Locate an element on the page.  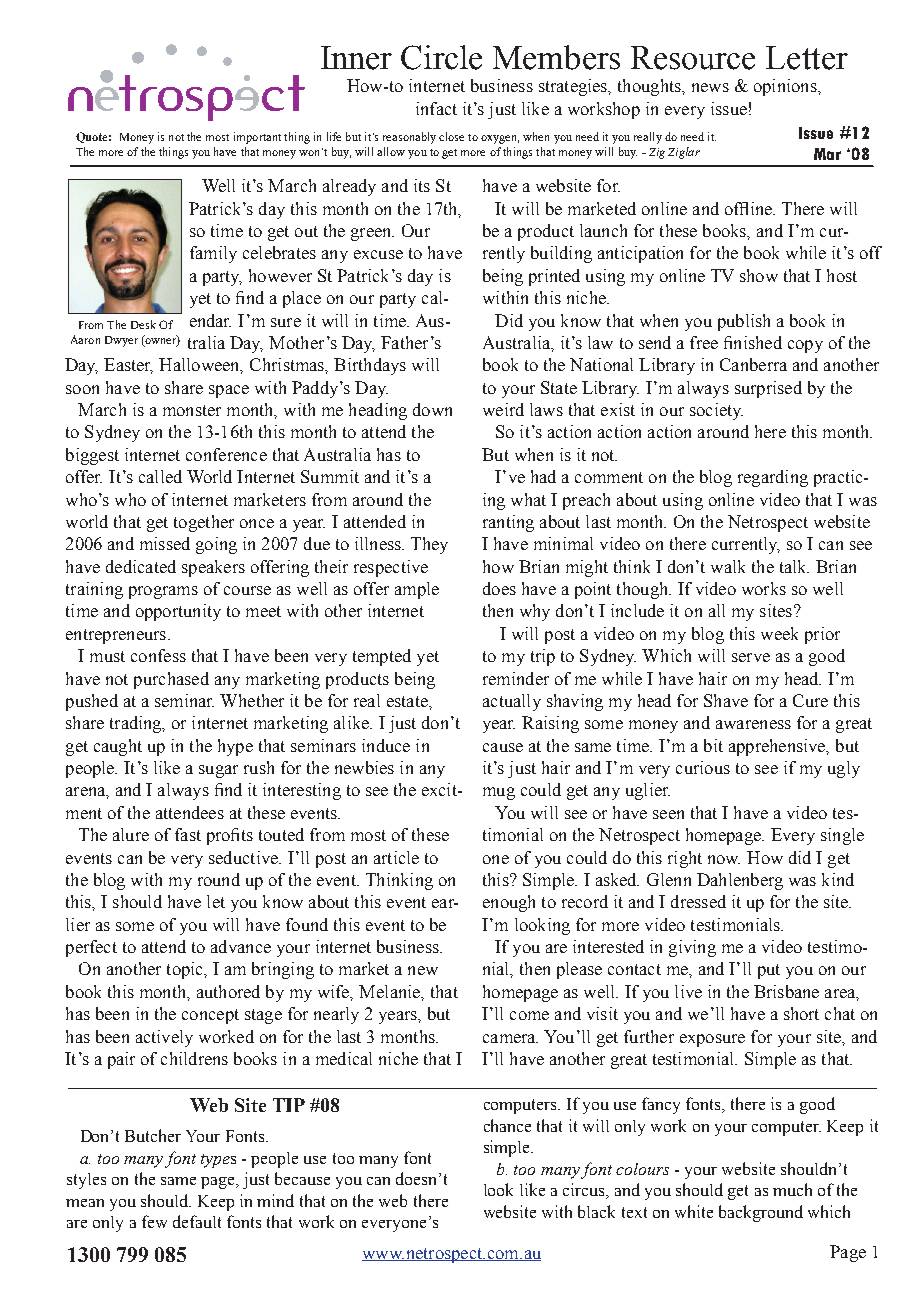
important is located at coordinates (257, 138).
